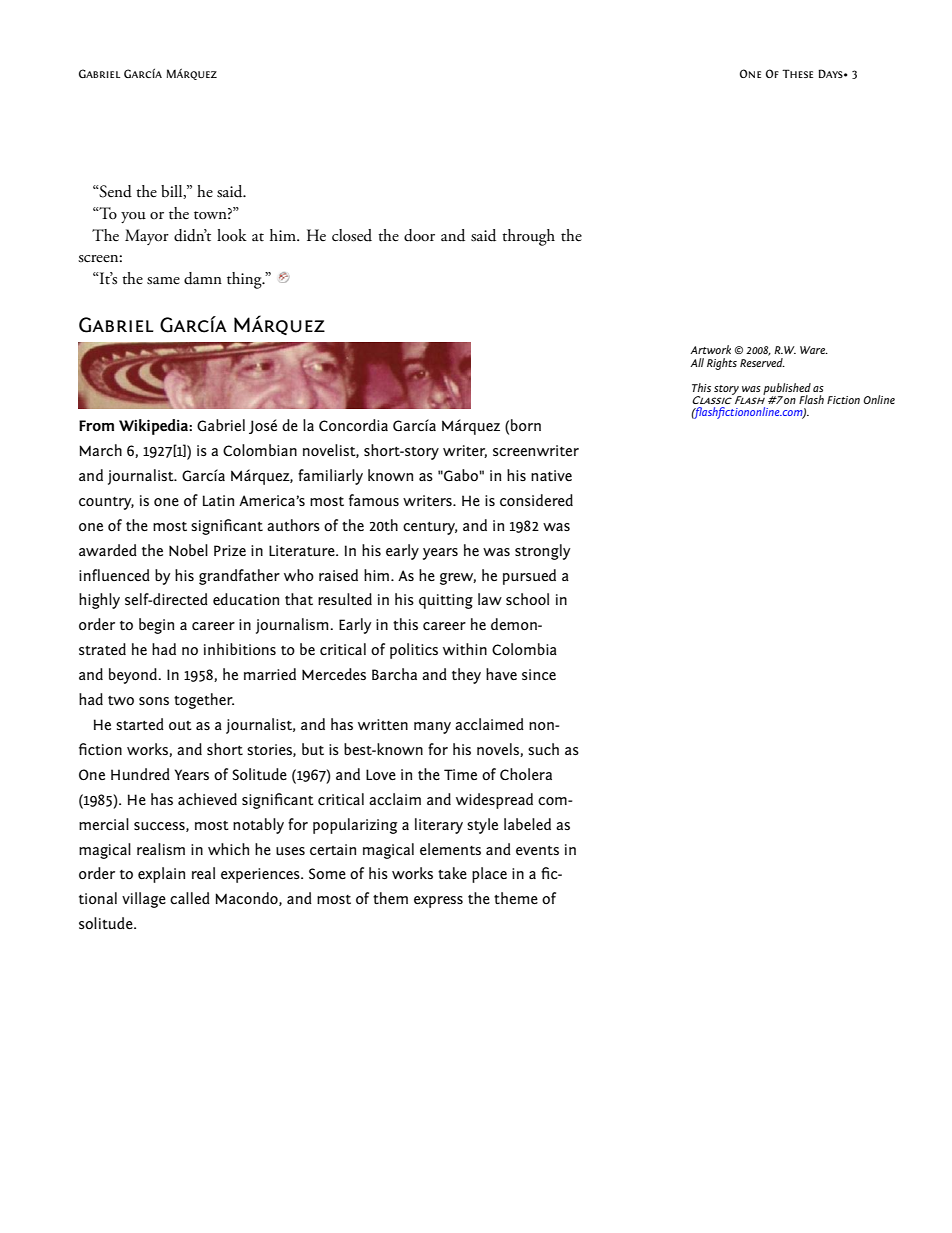  I want to click on same, so click(163, 281).
